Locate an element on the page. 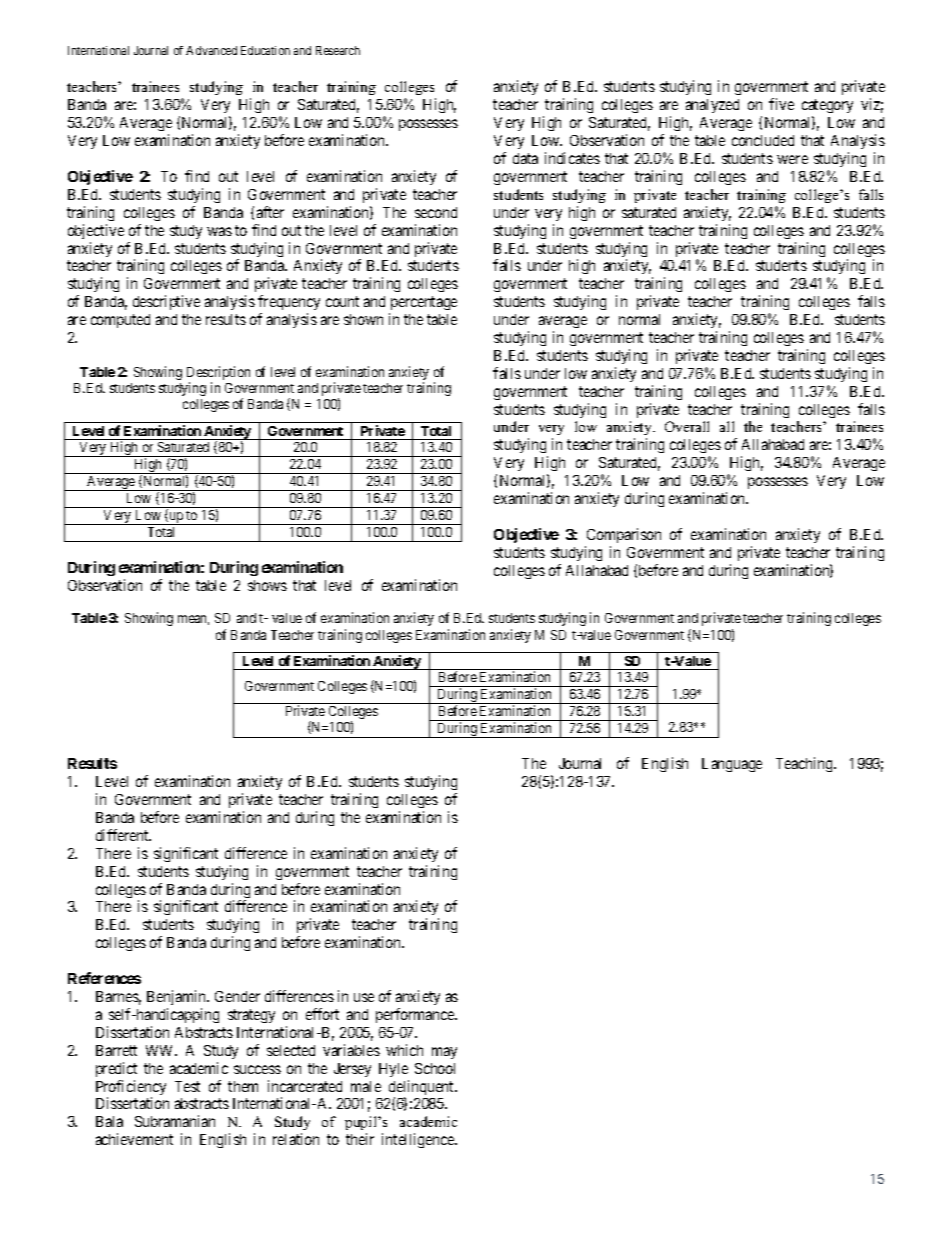 The height and width of the document is (1233, 952). delinquent is located at coordinates (423, 1089).
